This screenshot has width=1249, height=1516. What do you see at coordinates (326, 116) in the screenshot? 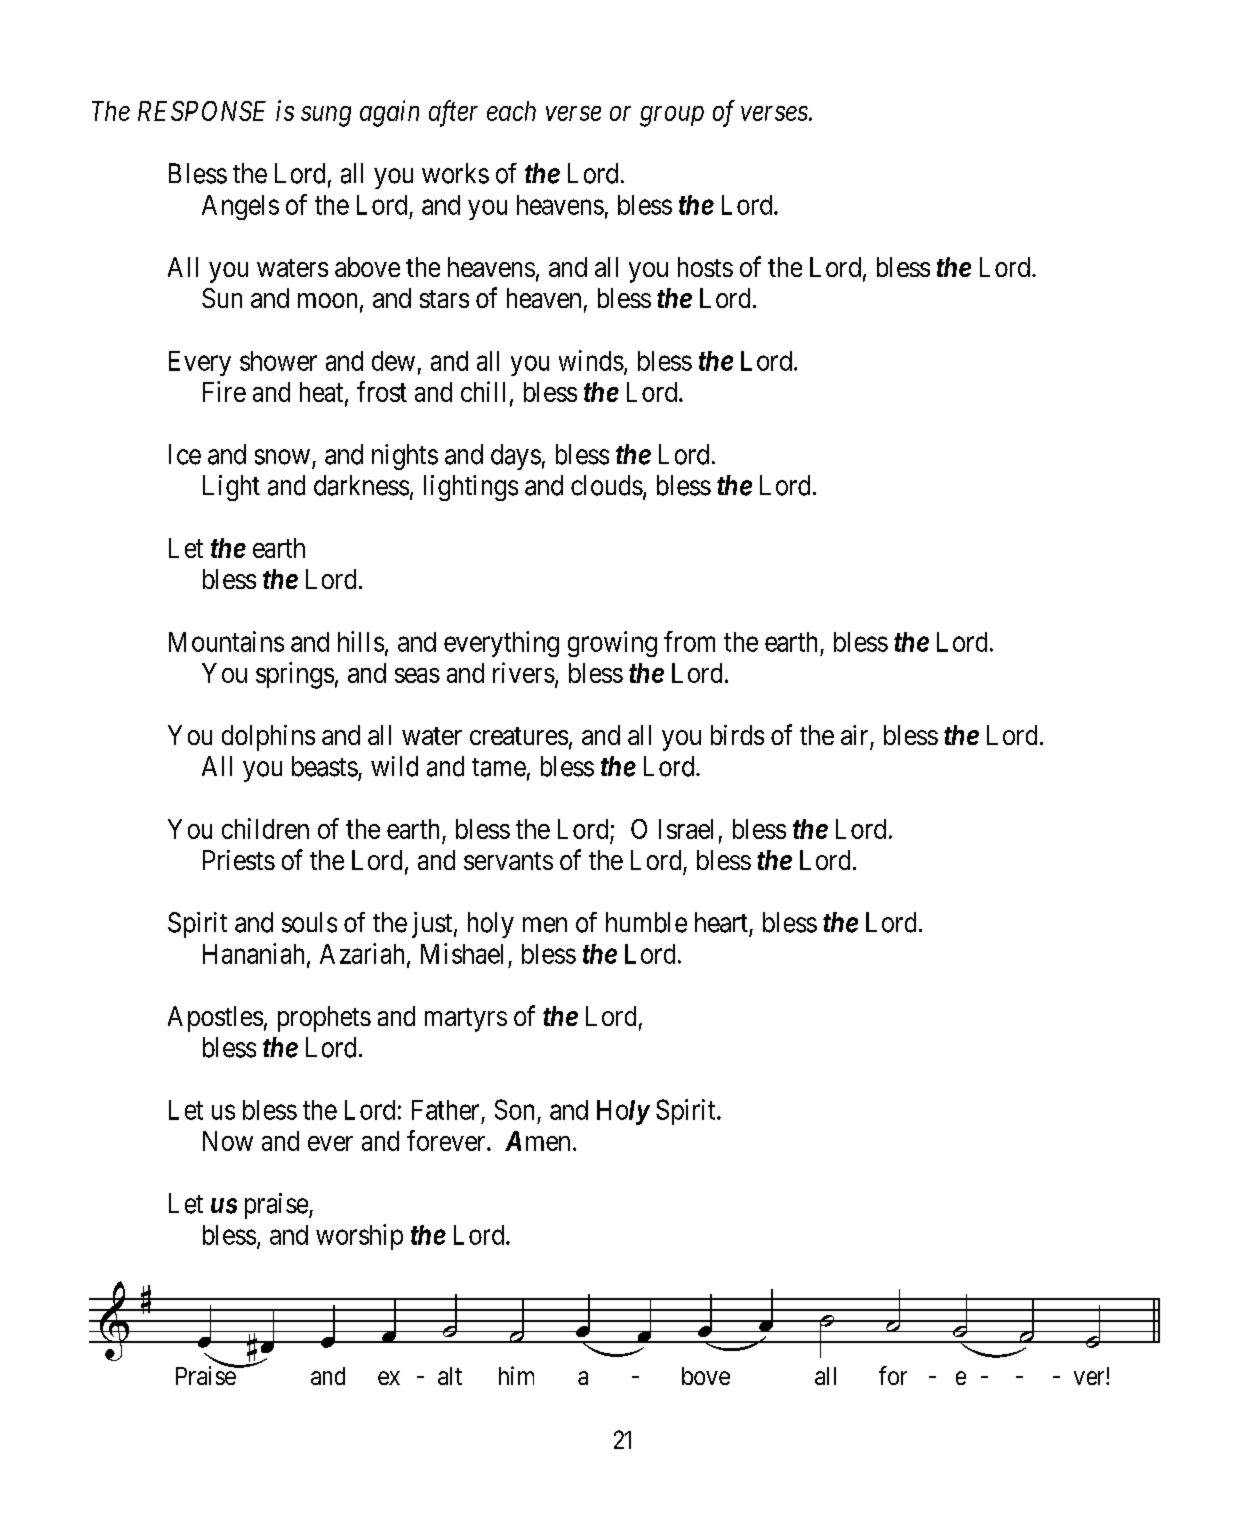
I see `sung` at bounding box center [326, 116].
